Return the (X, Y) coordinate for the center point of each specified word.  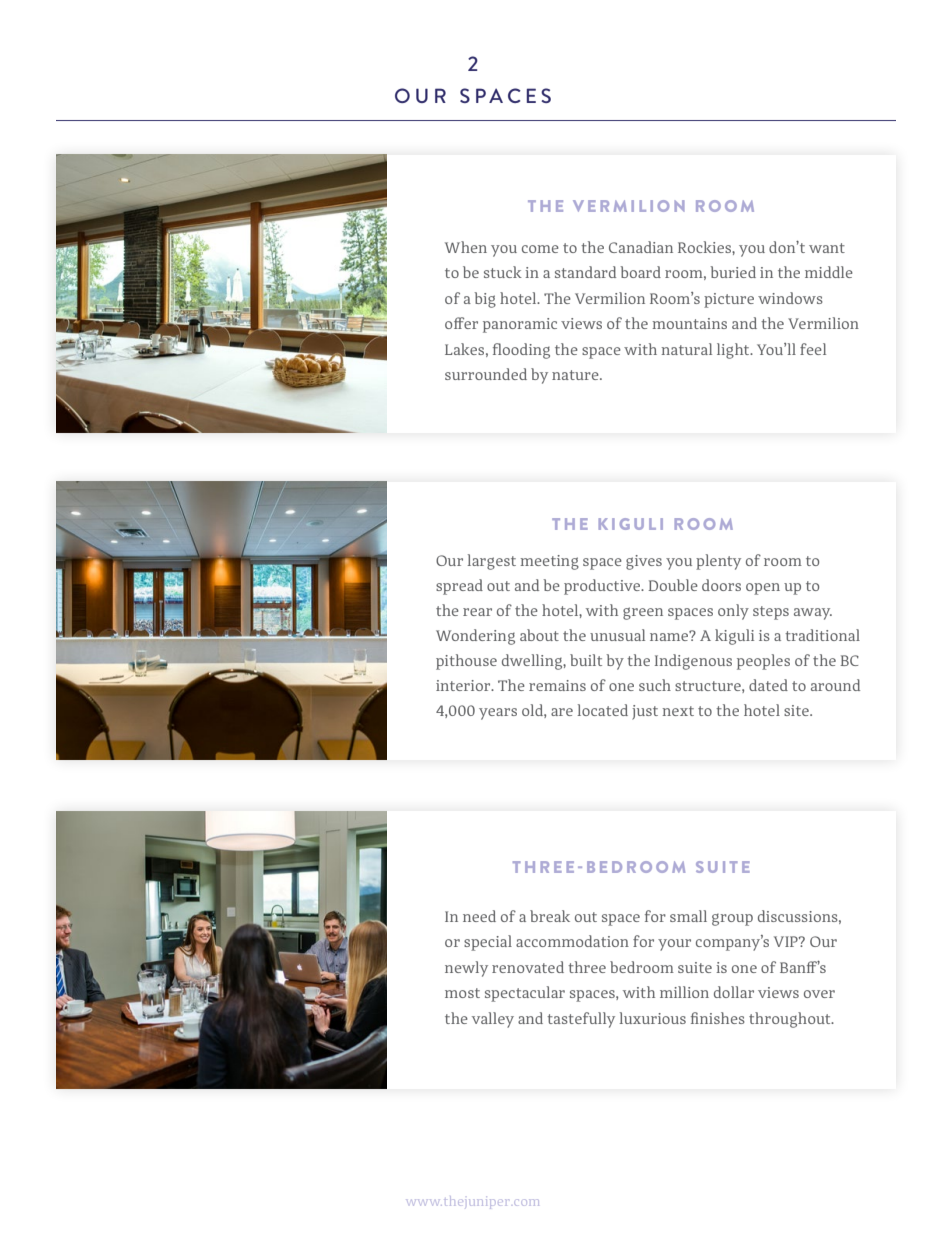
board (641, 272)
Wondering (475, 637)
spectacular (525, 994)
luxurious (652, 1018)
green (643, 613)
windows (790, 298)
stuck (503, 272)
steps (771, 613)
